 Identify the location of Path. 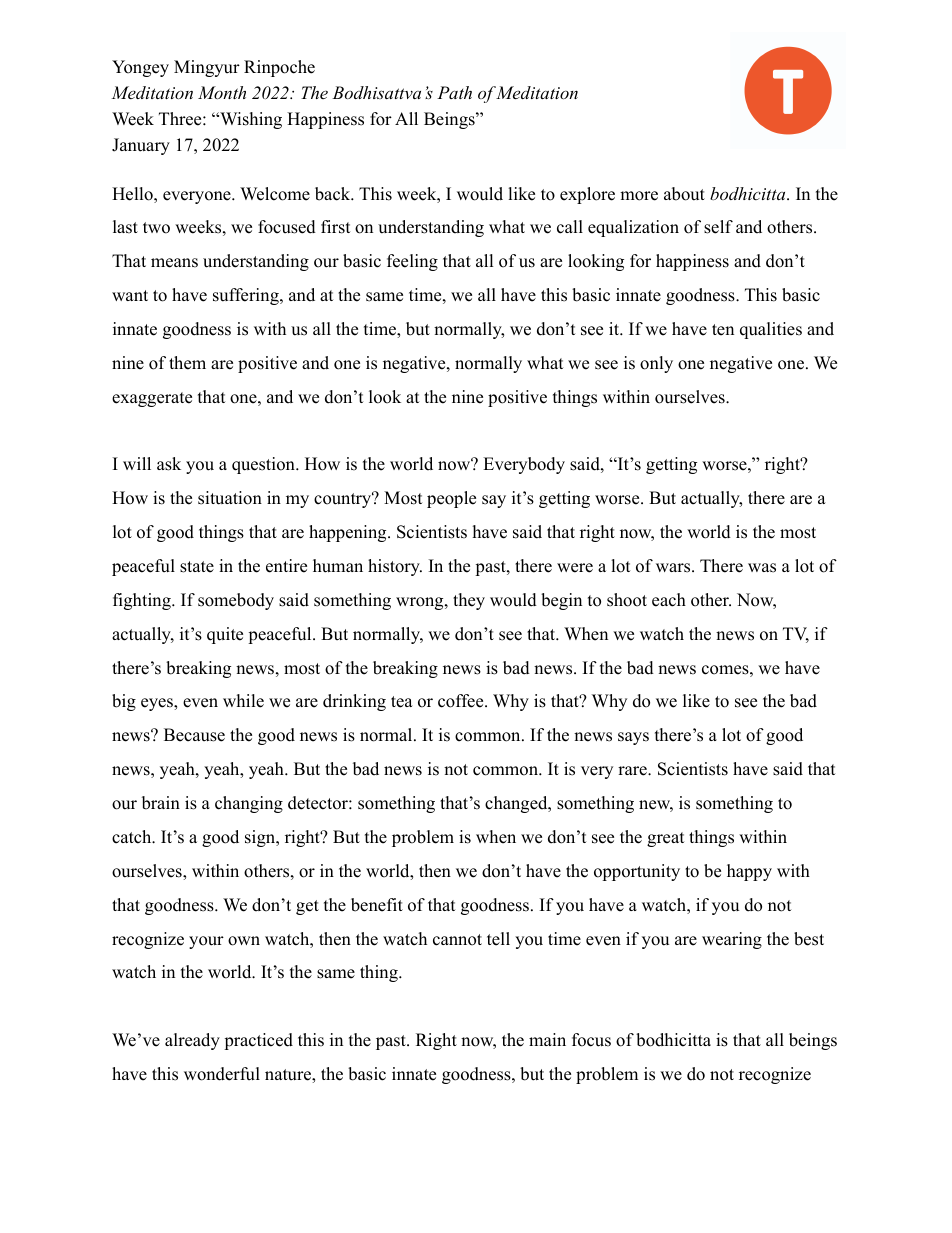
(454, 92).
